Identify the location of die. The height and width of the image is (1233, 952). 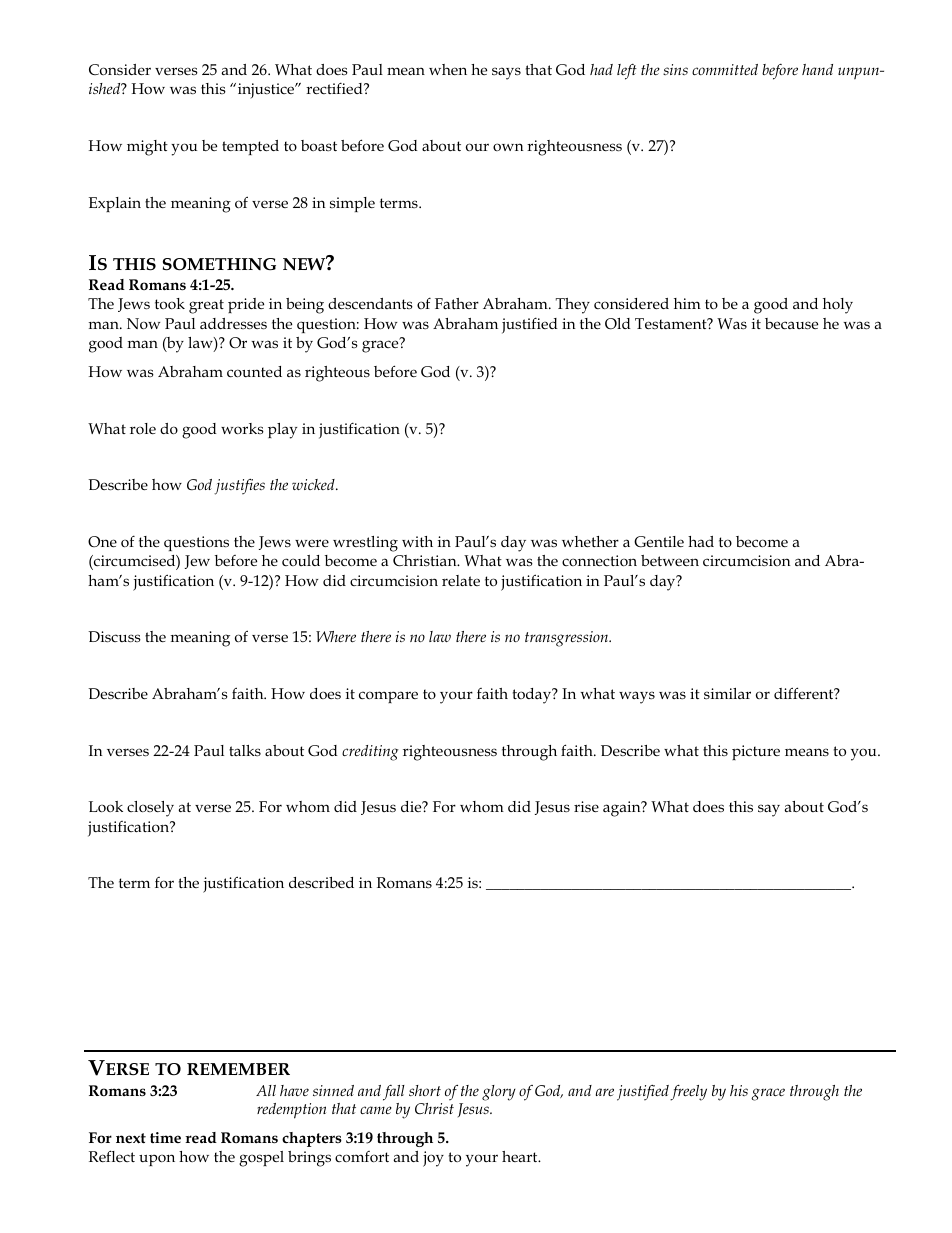
(412, 806).
